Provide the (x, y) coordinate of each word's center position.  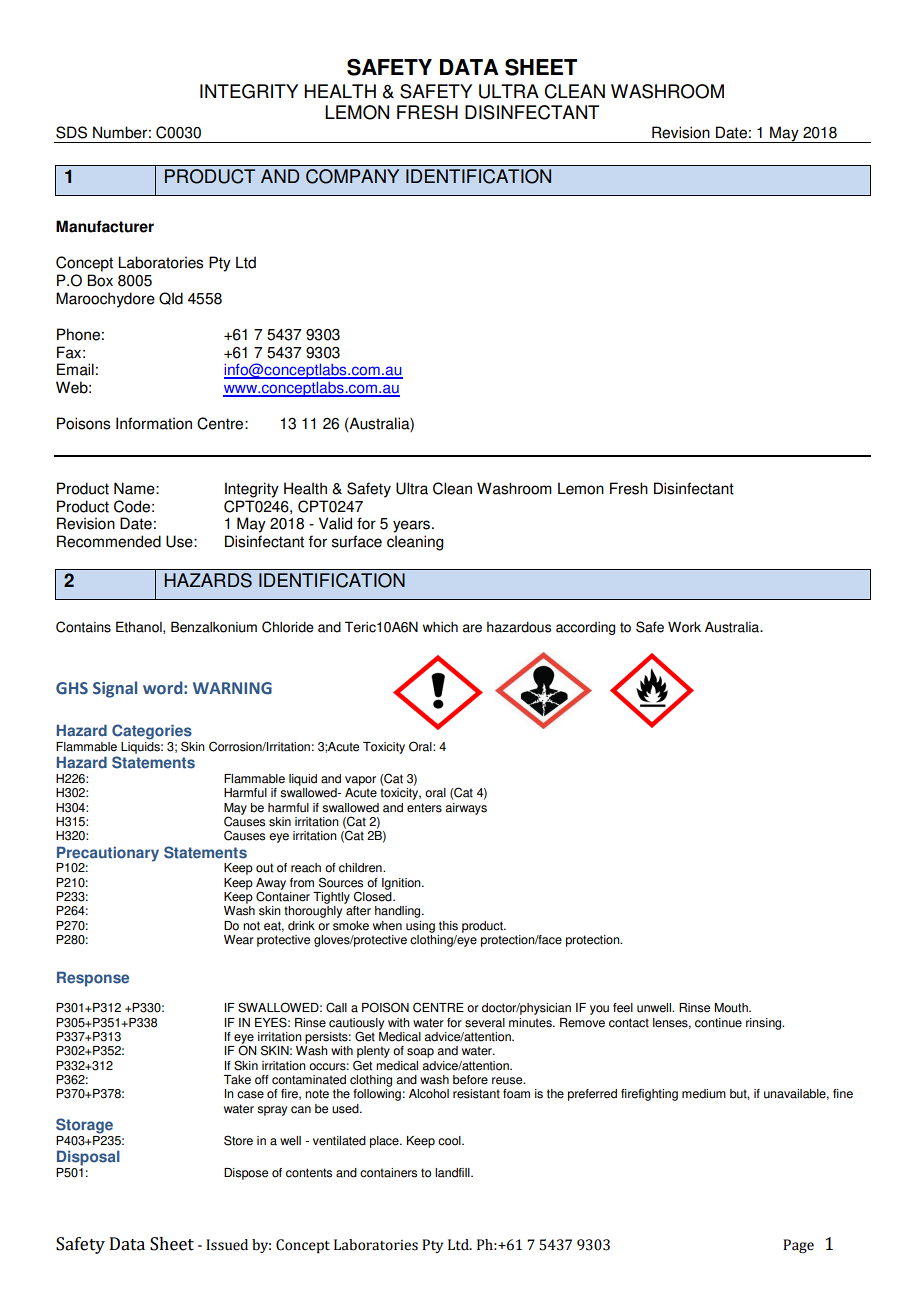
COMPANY (352, 176)
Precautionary (108, 854)
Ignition (402, 884)
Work (684, 627)
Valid (335, 523)
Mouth (732, 1008)
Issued (227, 1245)
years (413, 526)
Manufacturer (105, 226)
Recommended (109, 541)
